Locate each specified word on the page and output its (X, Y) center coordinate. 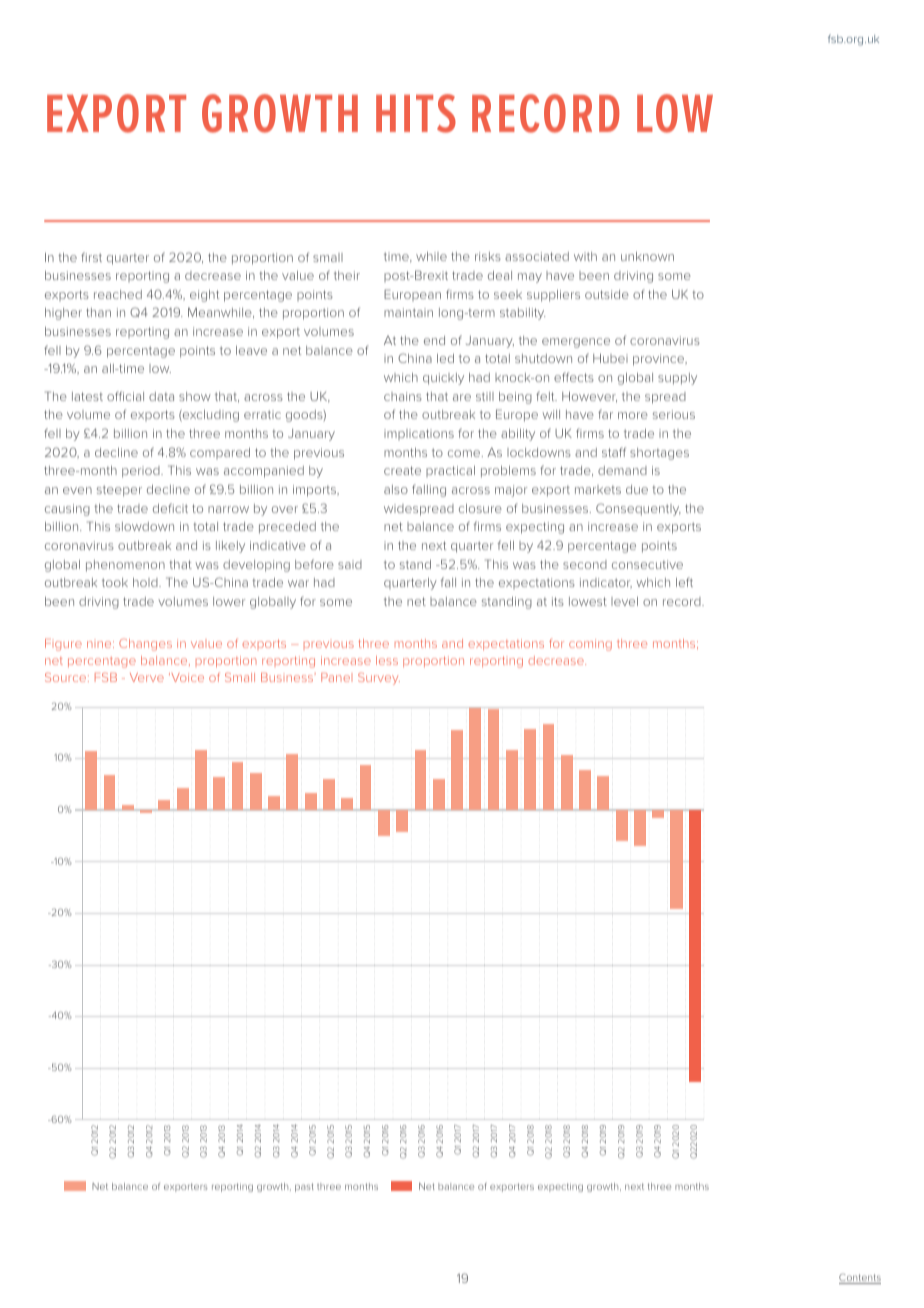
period (142, 472)
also (396, 489)
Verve (147, 677)
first (91, 257)
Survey (379, 679)
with (585, 256)
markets (598, 489)
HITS (416, 113)
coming (590, 645)
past (304, 1187)
